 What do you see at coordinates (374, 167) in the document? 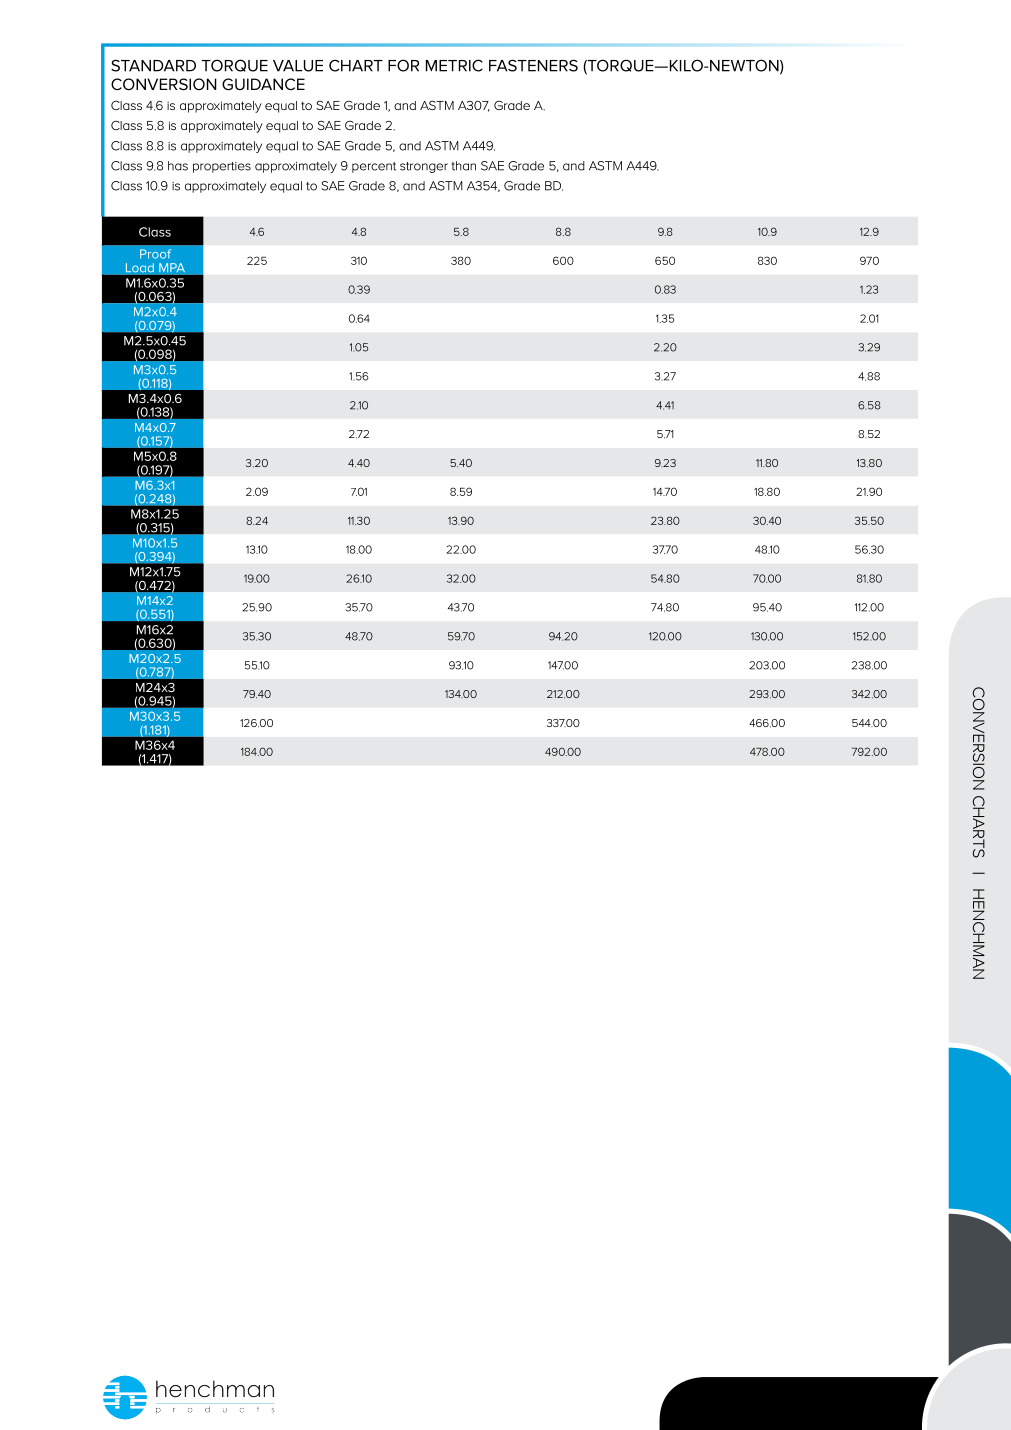
I see `percent` at bounding box center [374, 167].
